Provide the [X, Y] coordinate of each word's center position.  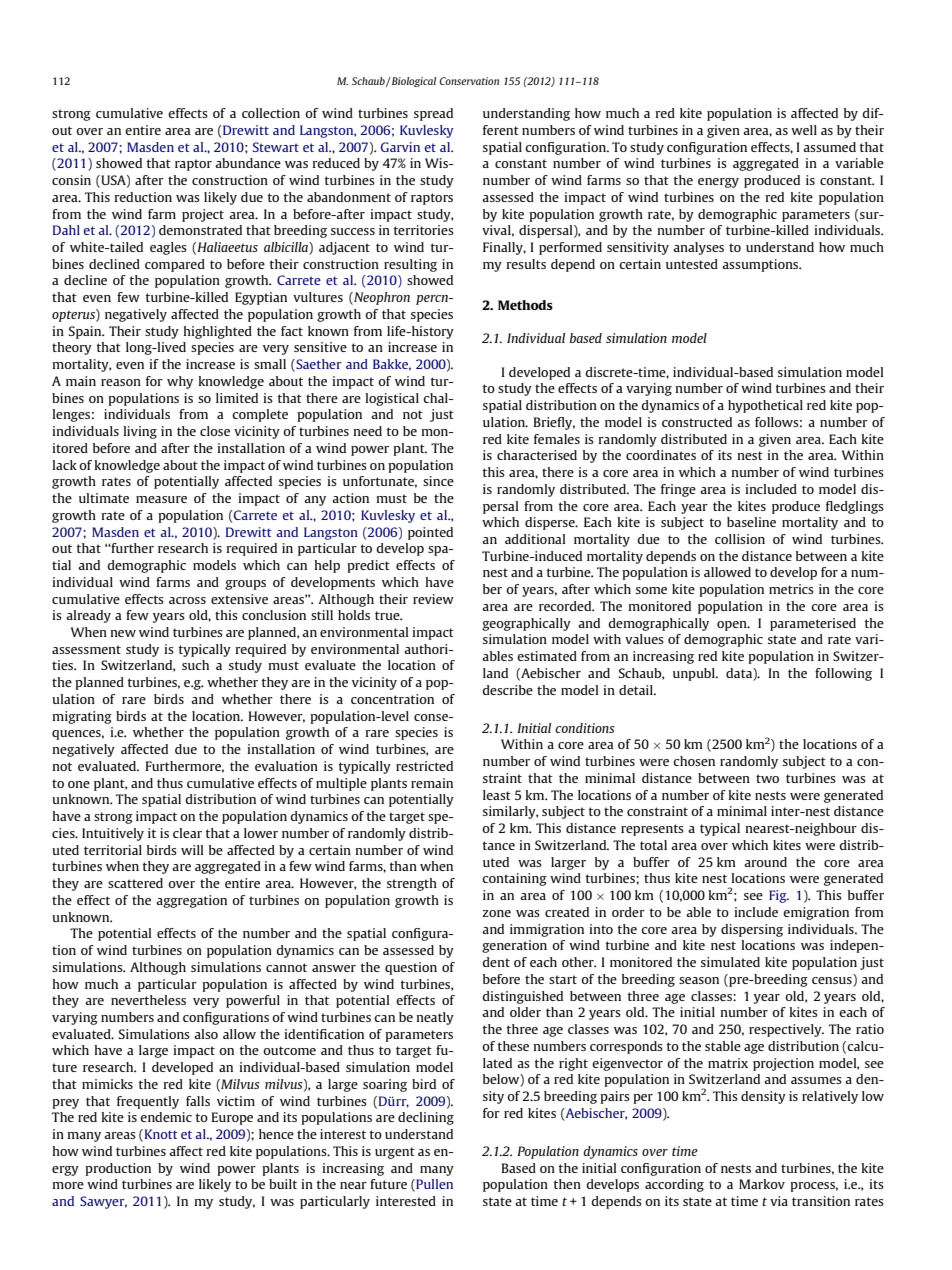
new [123, 633]
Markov [762, 1184]
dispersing [752, 930]
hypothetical [765, 406]
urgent [395, 1153]
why [180, 382]
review [433, 599]
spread [433, 114]
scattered [135, 883]
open [733, 626]
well [804, 130]
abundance [248, 163]
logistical [392, 399]
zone [497, 913]
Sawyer [103, 1202]
